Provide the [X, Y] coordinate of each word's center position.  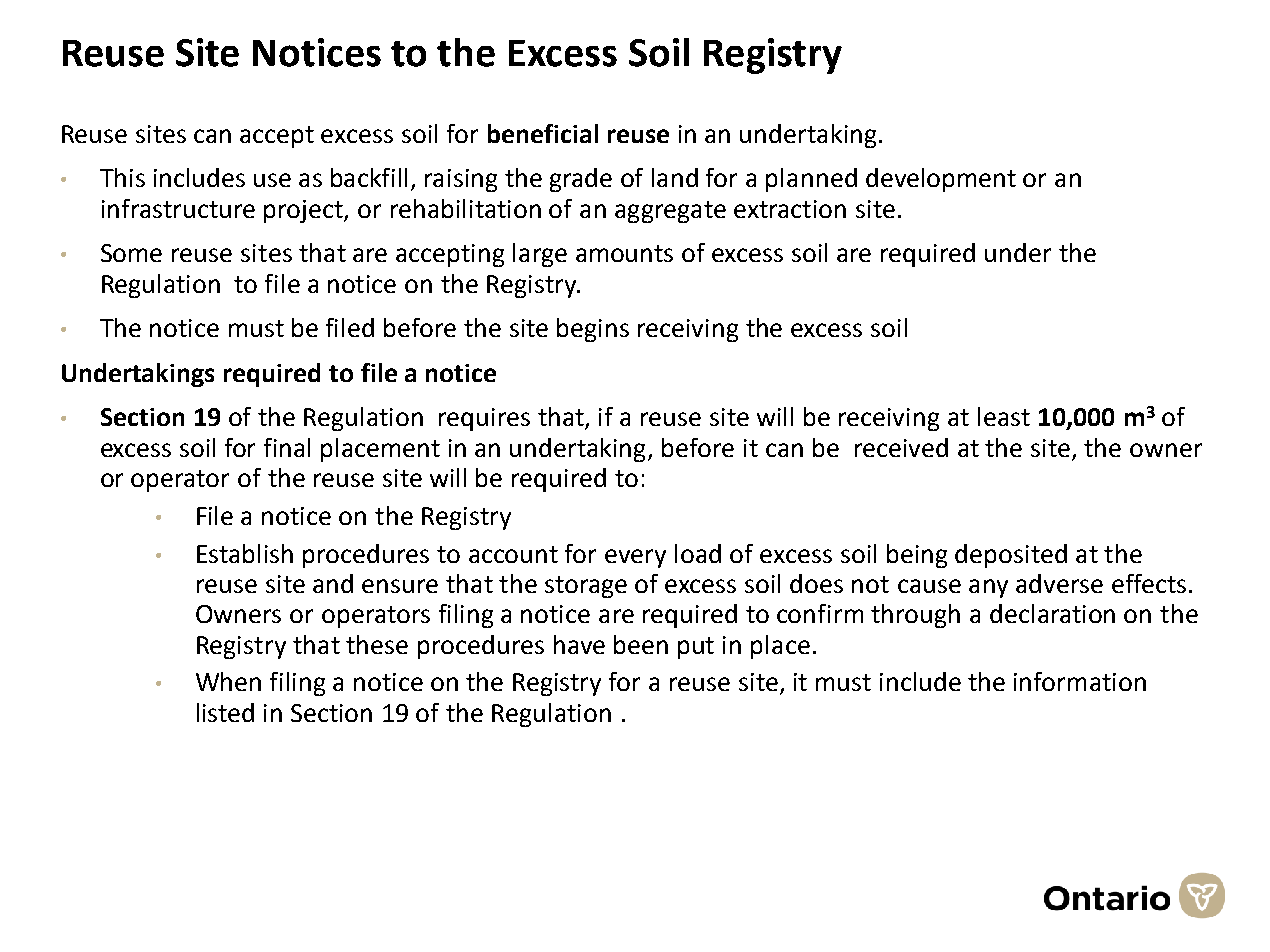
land [675, 177]
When [228, 681]
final [287, 447]
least [1004, 416]
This [122, 177]
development [941, 180]
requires [484, 419]
